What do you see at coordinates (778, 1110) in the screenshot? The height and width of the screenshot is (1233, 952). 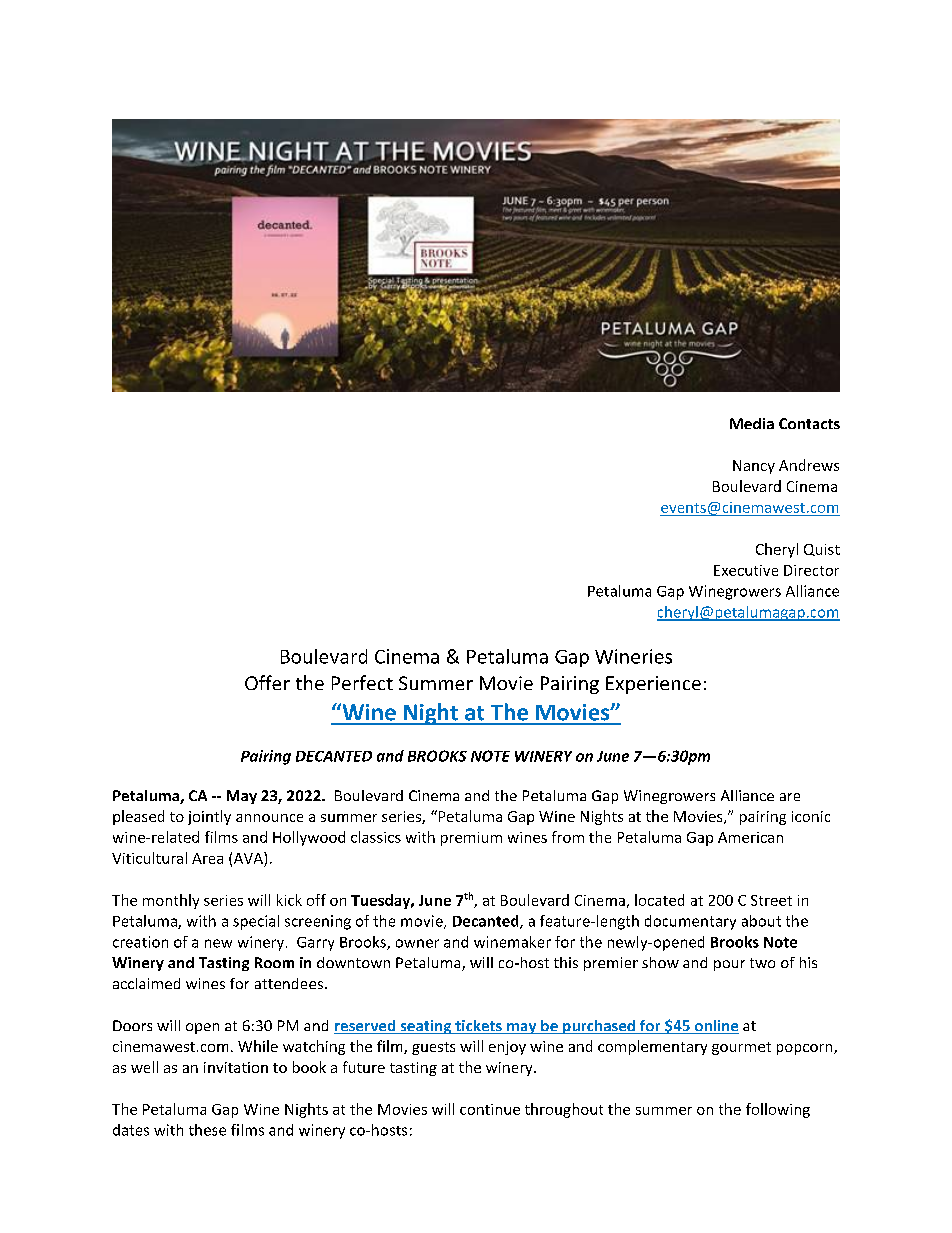 I see `following` at bounding box center [778, 1110].
